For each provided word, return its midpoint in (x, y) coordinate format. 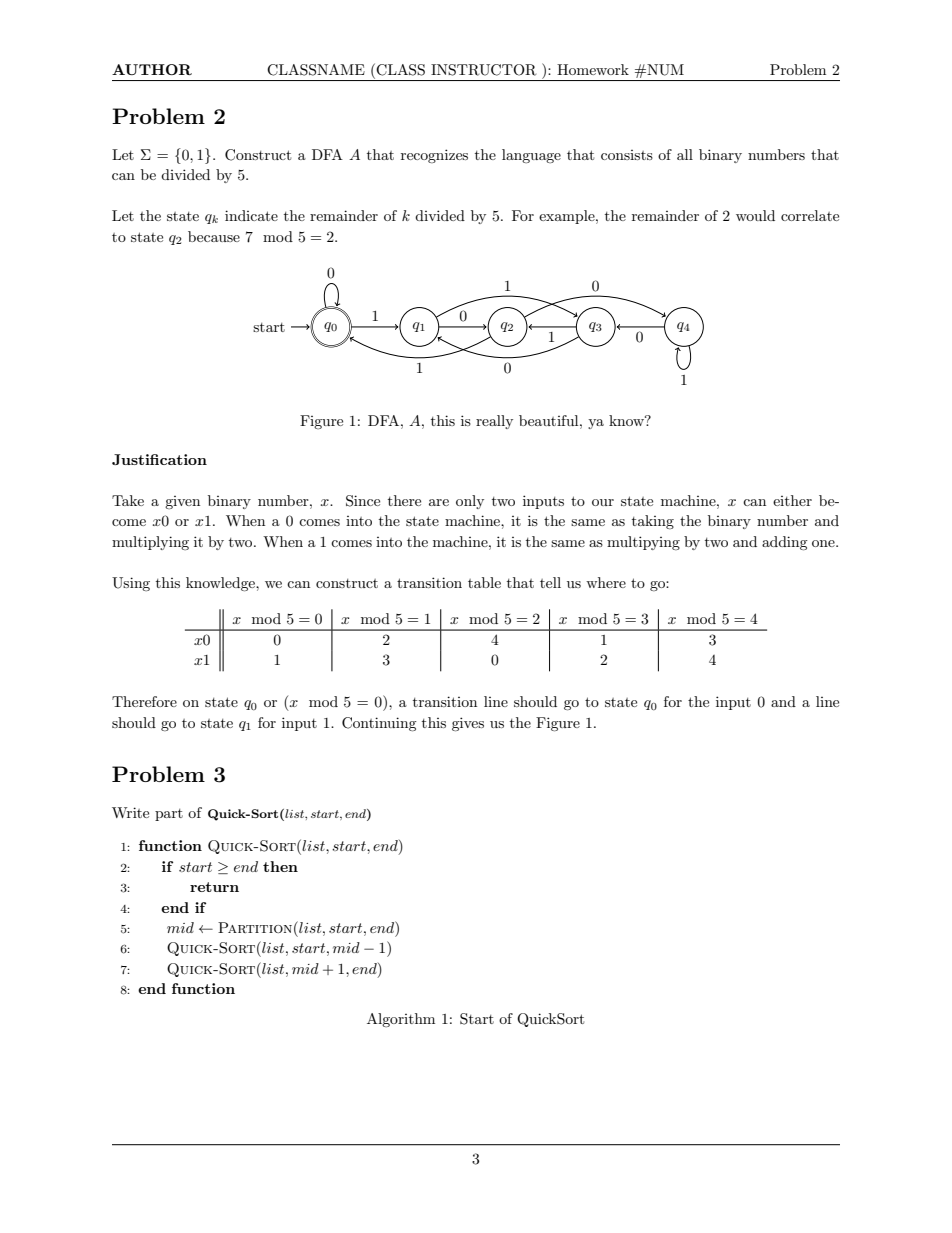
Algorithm (401, 1020)
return (214, 887)
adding (785, 543)
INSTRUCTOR (483, 70)
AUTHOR (152, 69)
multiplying (150, 543)
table (484, 582)
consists (627, 155)
